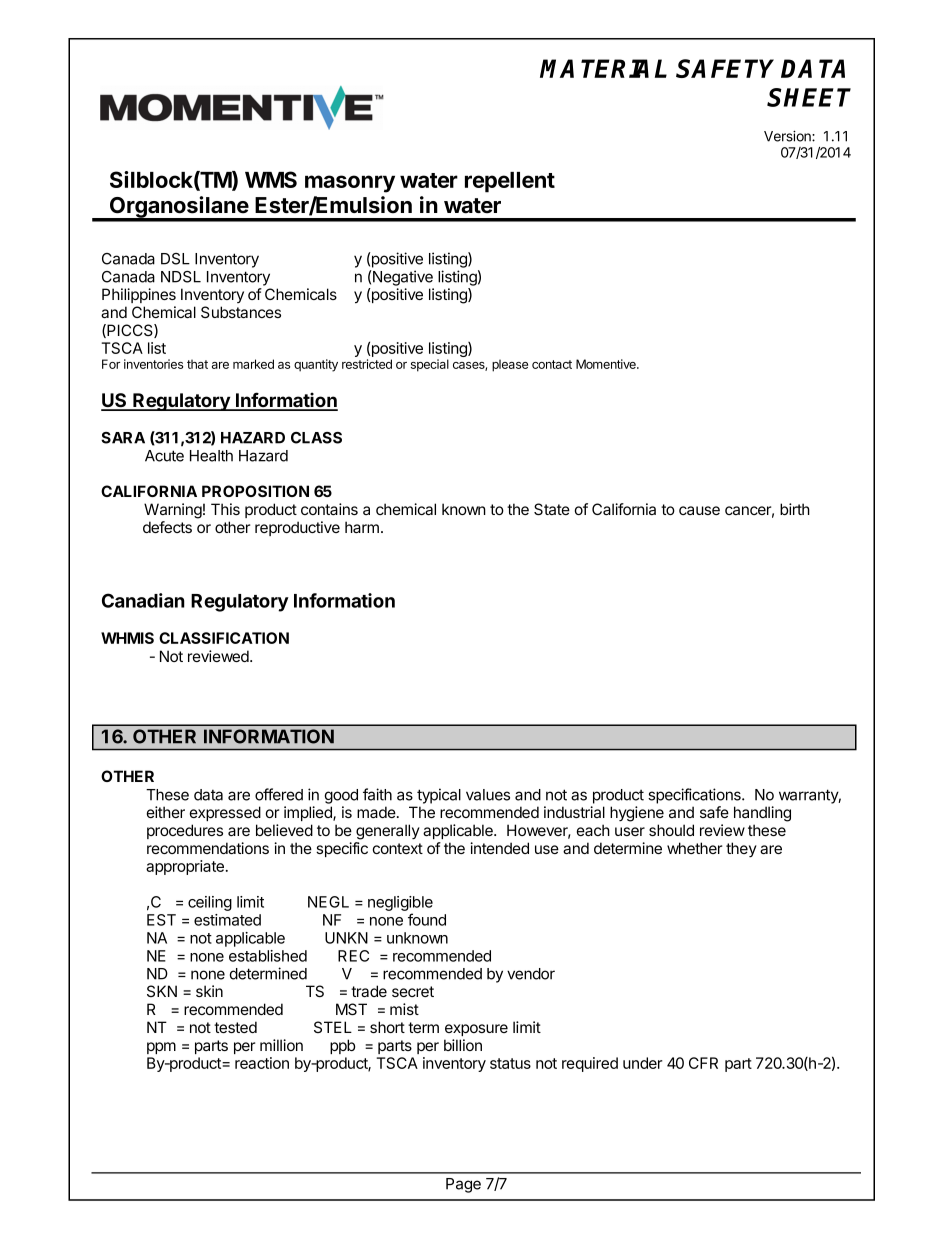 Image resolution: width=952 pixels, height=1233 pixels. What do you see at coordinates (362, 527) in the screenshot?
I see `harm` at bounding box center [362, 527].
